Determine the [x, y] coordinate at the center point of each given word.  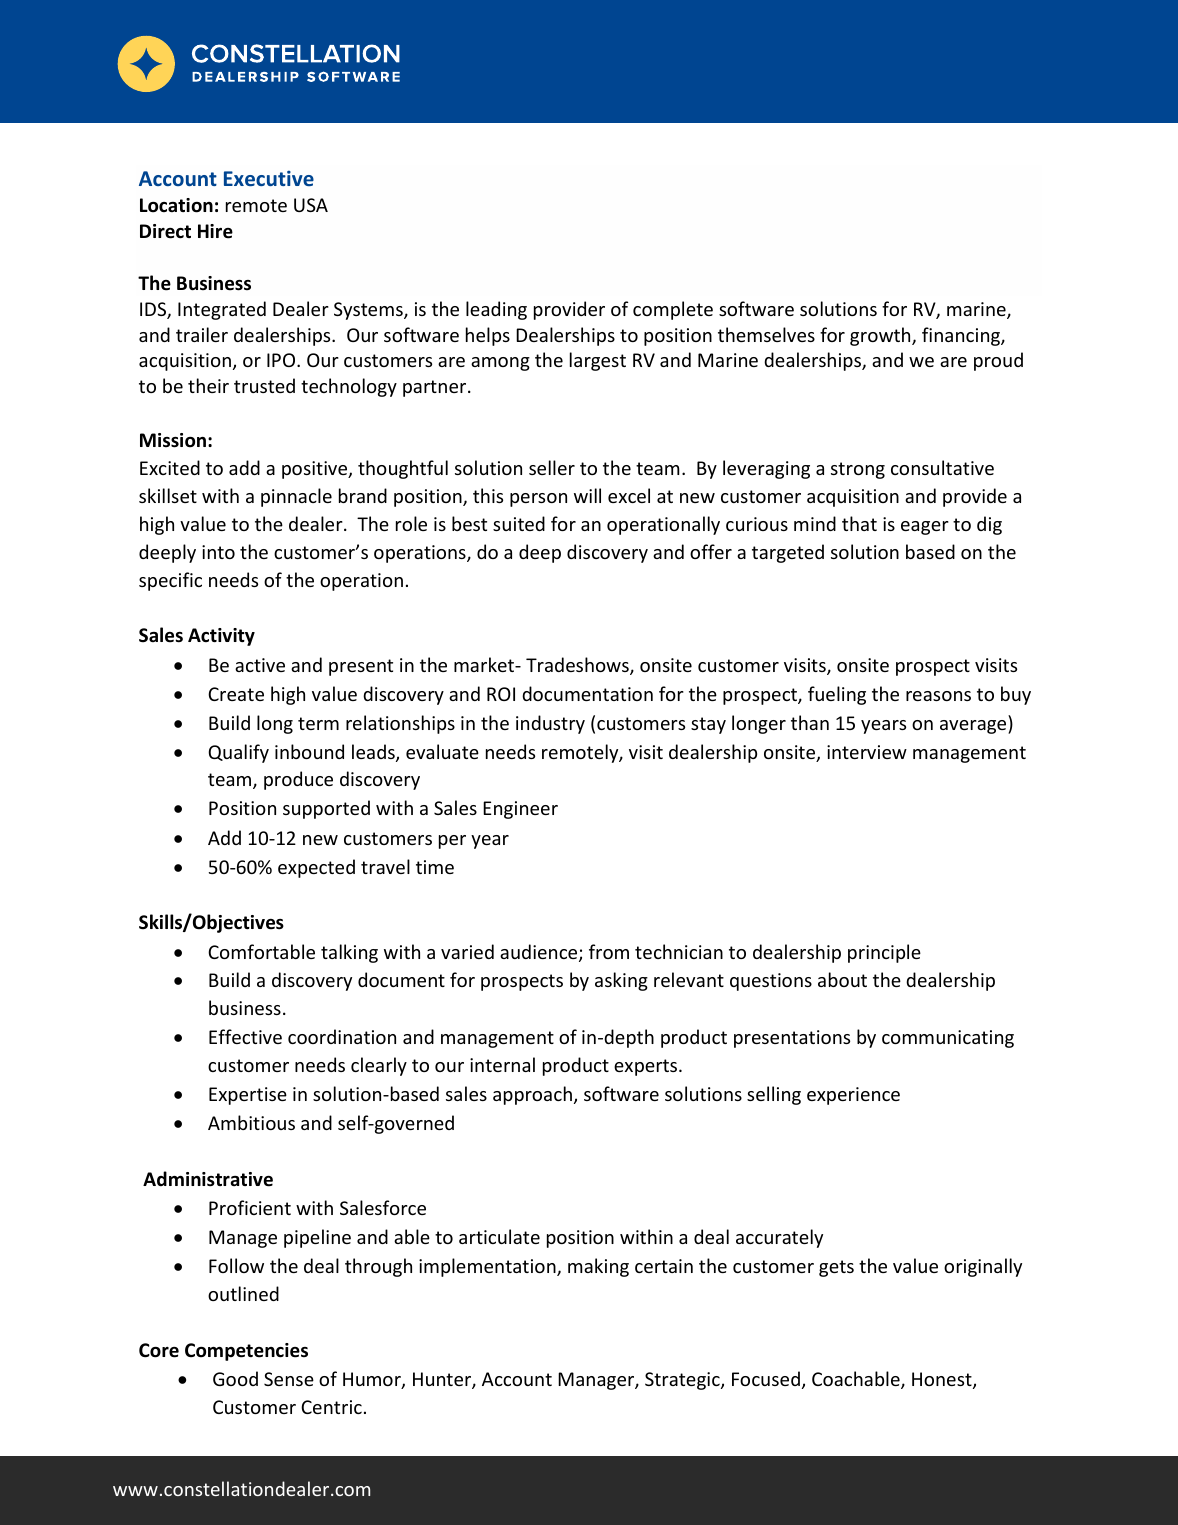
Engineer [520, 810]
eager [925, 528]
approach [532, 1095]
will [587, 495]
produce [298, 780]
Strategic [683, 1381]
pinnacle [296, 497]
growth [881, 336]
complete [673, 310]
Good [235, 1378]
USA [311, 205]
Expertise [248, 1096]
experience [853, 1096]
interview [867, 752]
